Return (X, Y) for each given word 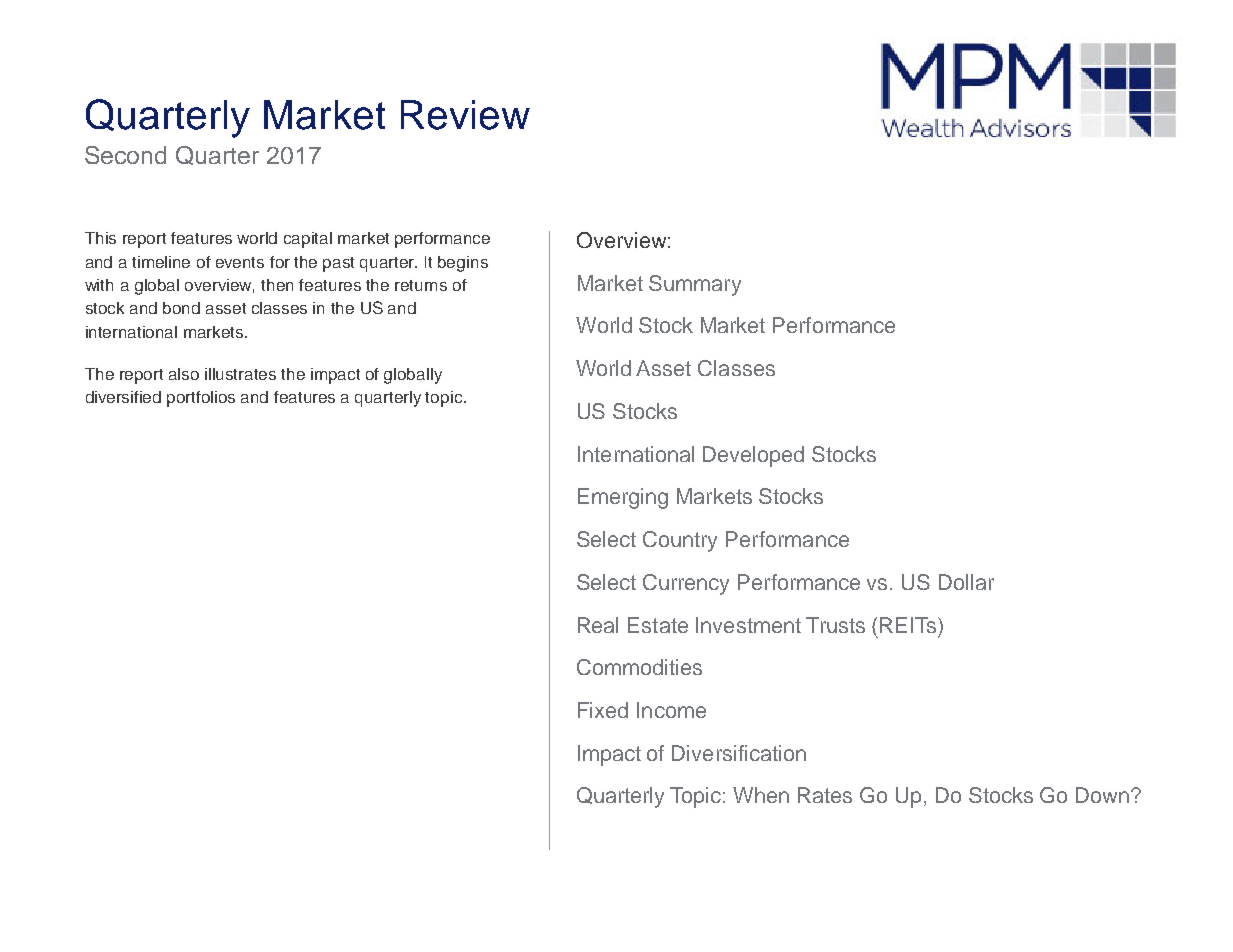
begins (463, 264)
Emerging (623, 498)
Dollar (966, 582)
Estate (658, 625)
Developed (753, 456)
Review (465, 115)
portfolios (201, 399)
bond (181, 308)
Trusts (835, 625)
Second (125, 155)
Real (598, 625)
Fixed (603, 710)
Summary (695, 285)
